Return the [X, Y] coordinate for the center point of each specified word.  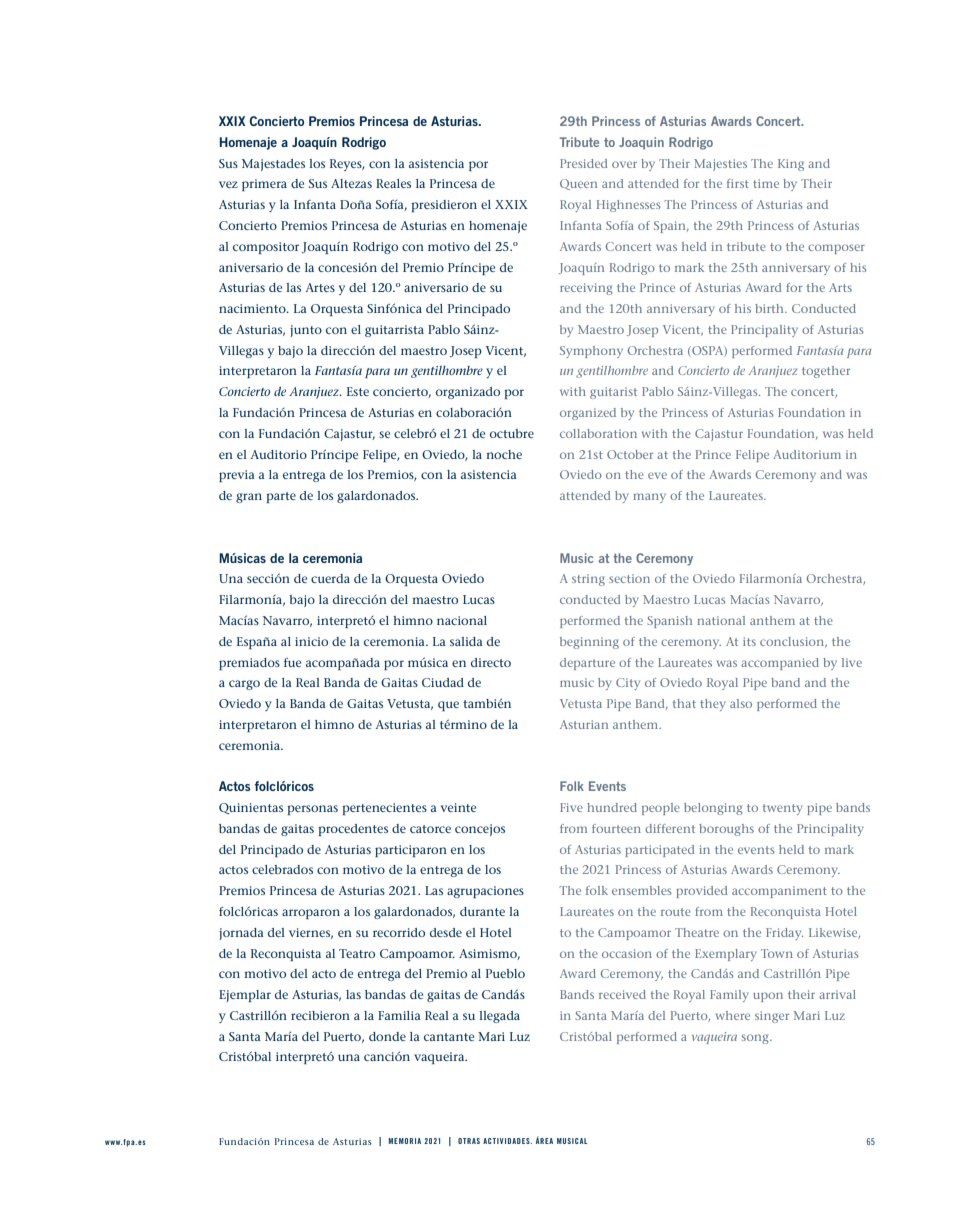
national [721, 620]
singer [772, 1017]
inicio [311, 641]
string [588, 580]
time [766, 183]
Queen [578, 184]
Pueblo [505, 973]
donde [387, 1036]
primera [264, 185]
